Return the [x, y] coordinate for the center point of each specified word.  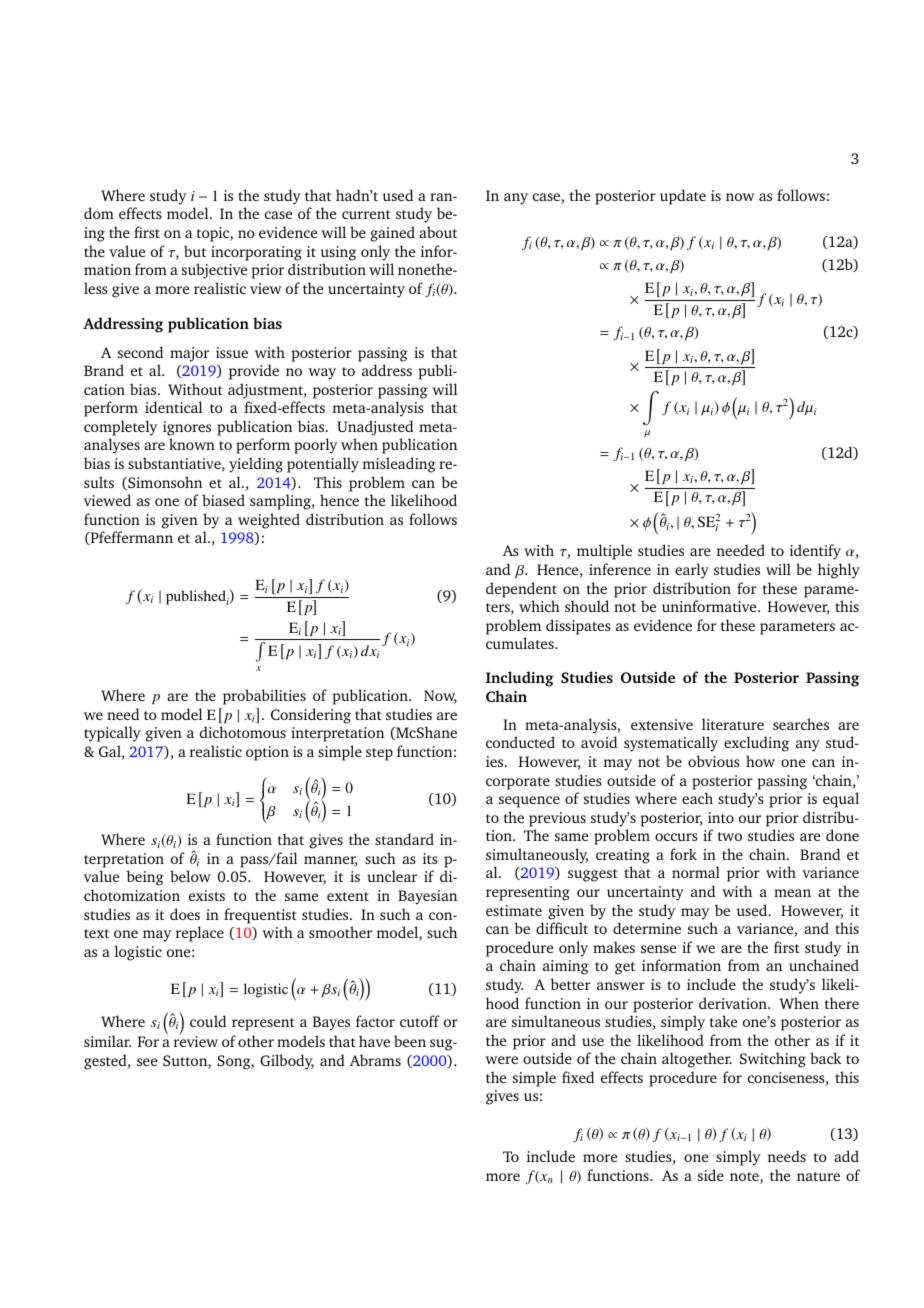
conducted [520, 742]
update [683, 197]
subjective [214, 271]
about [438, 232]
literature [733, 724]
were [501, 1060]
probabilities [264, 697]
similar [107, 1041]
